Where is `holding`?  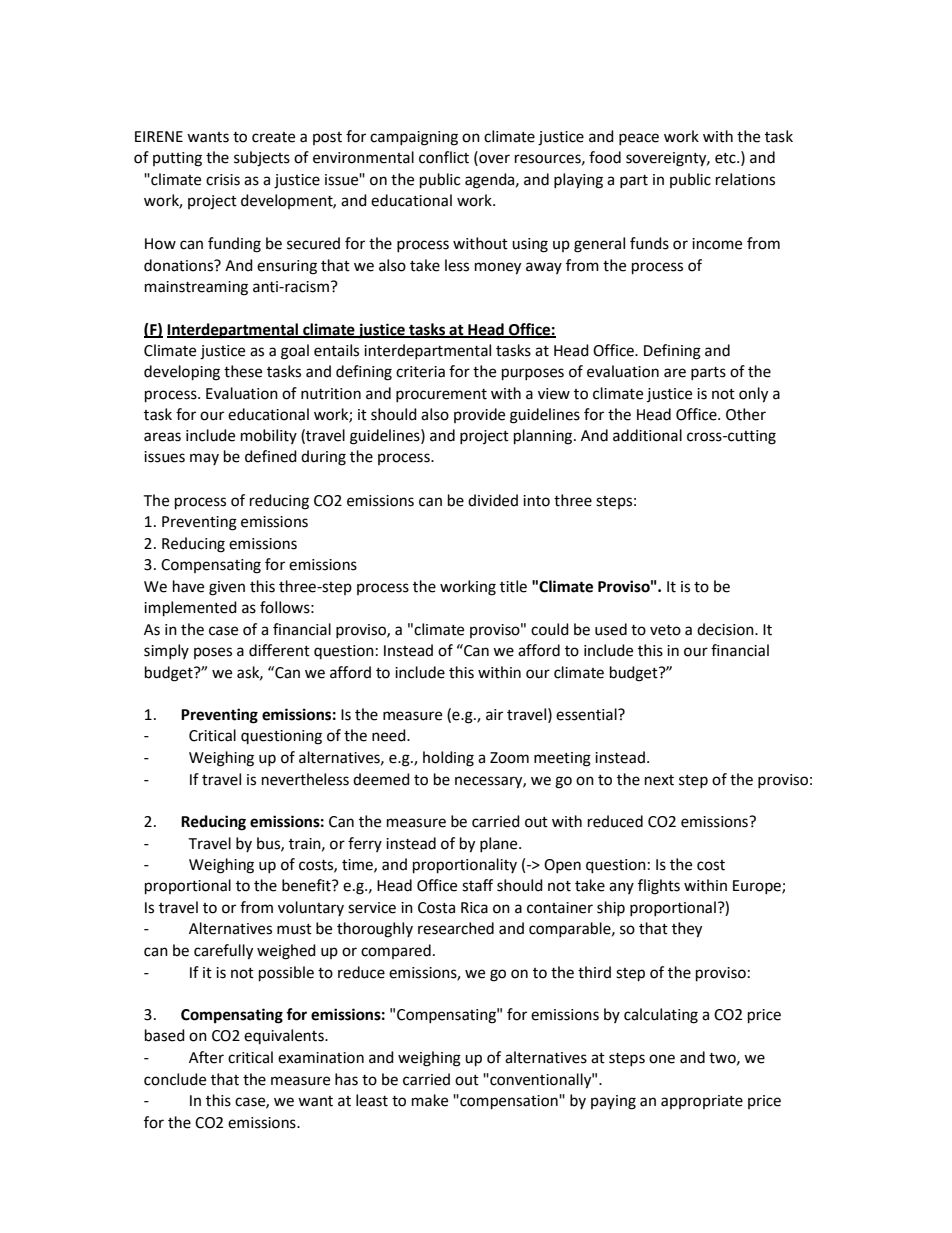 holding is located at coordinates (448, 759).
